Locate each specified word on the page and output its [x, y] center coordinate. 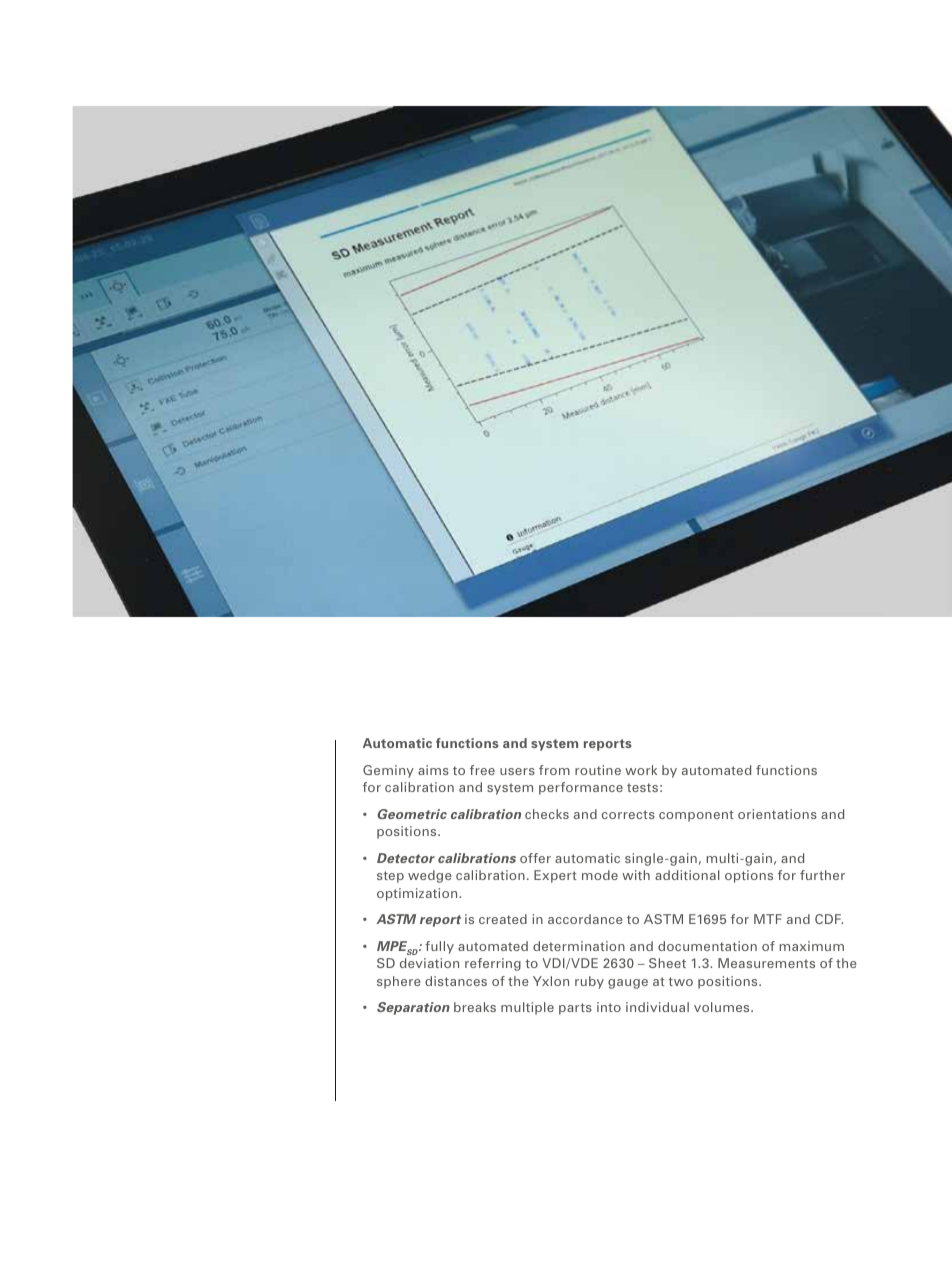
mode [600, 875]
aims [433, 770]
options [749, 876]
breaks [475, 1007]
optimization [418, 894]
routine [598, 770]
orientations [777, 814]
